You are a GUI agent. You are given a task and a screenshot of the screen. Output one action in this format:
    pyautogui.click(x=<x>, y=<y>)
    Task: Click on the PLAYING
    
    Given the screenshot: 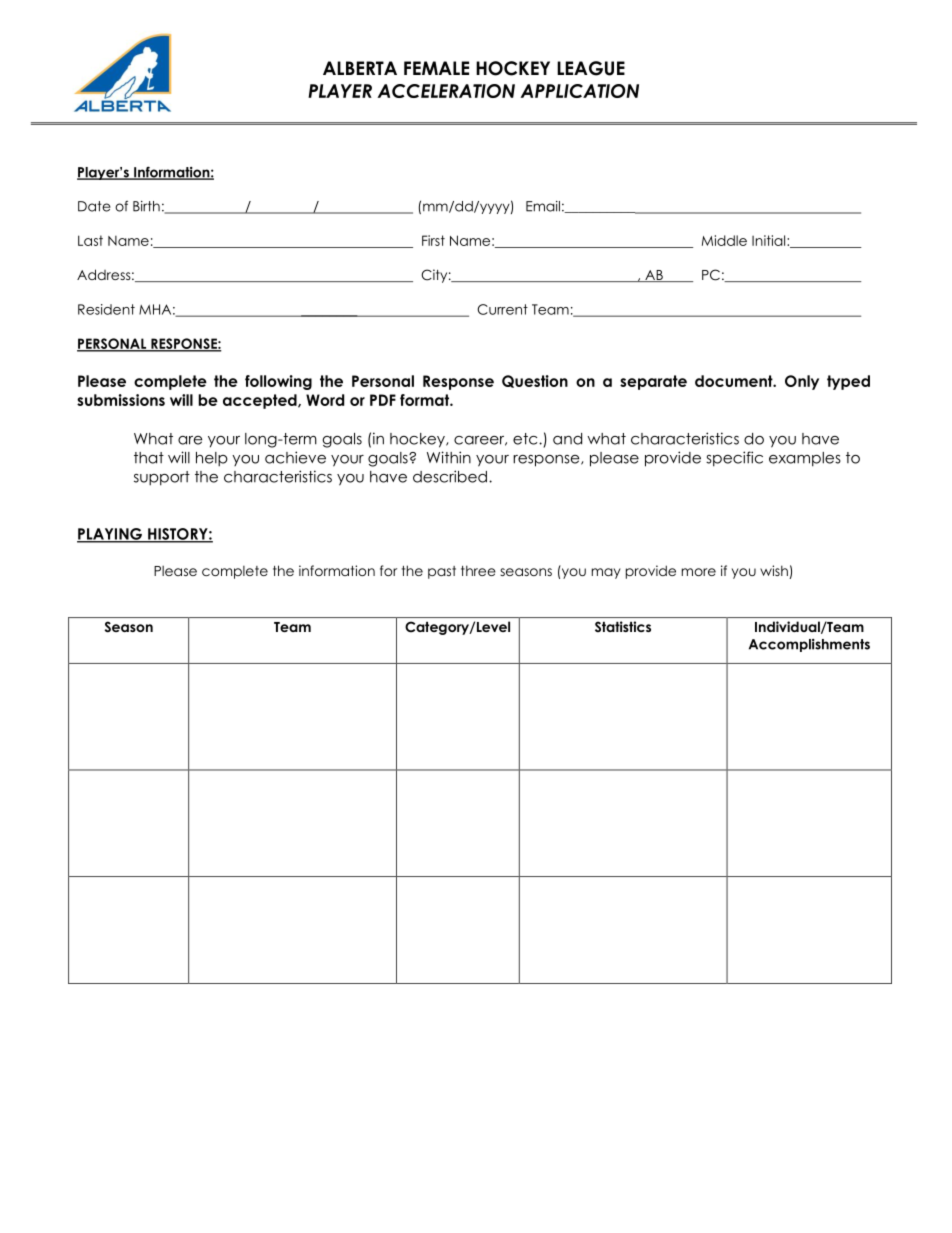 What is the action you would take?
    pyautogui.click(x=110, y=535)
